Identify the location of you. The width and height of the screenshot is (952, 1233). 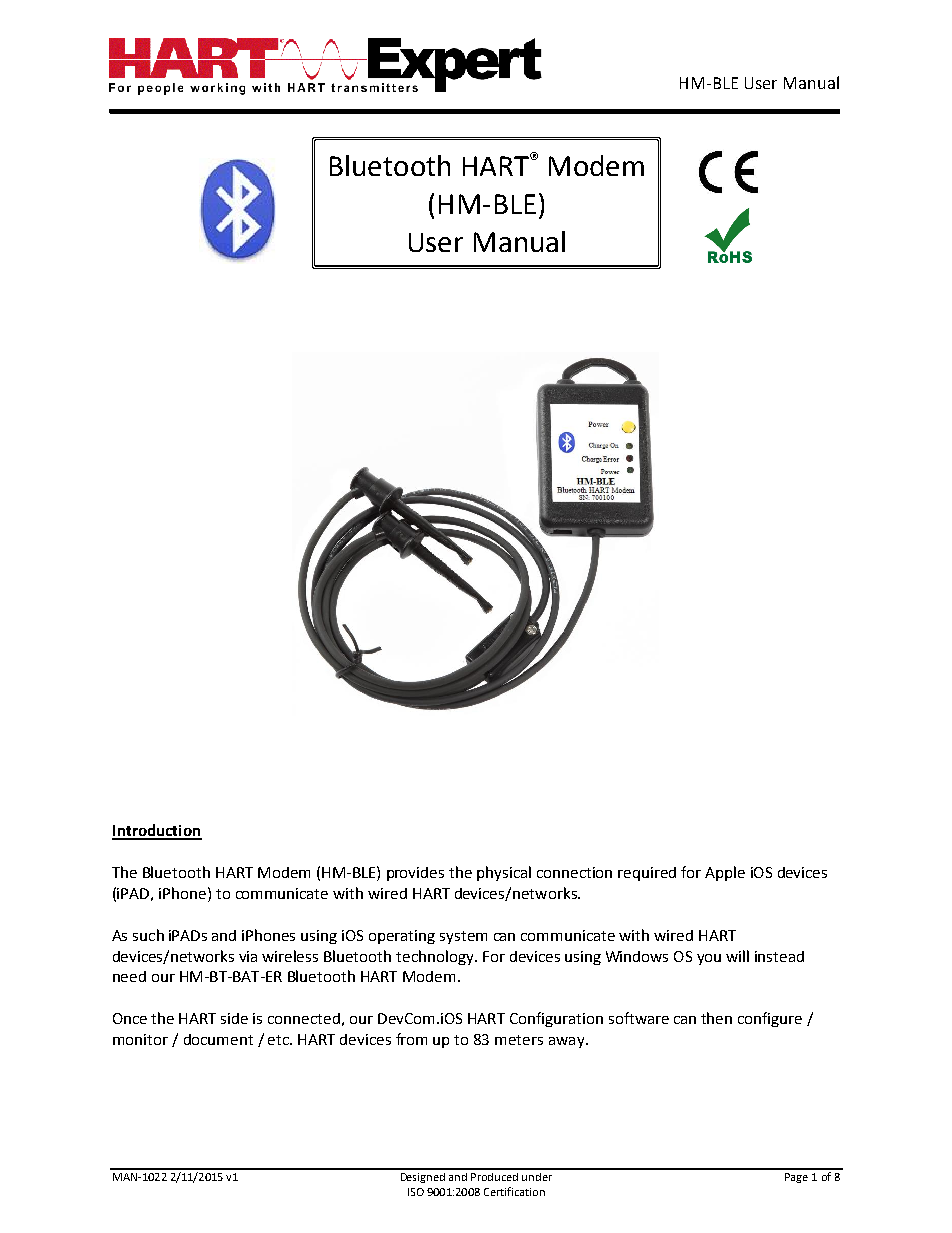
(709, 959).
